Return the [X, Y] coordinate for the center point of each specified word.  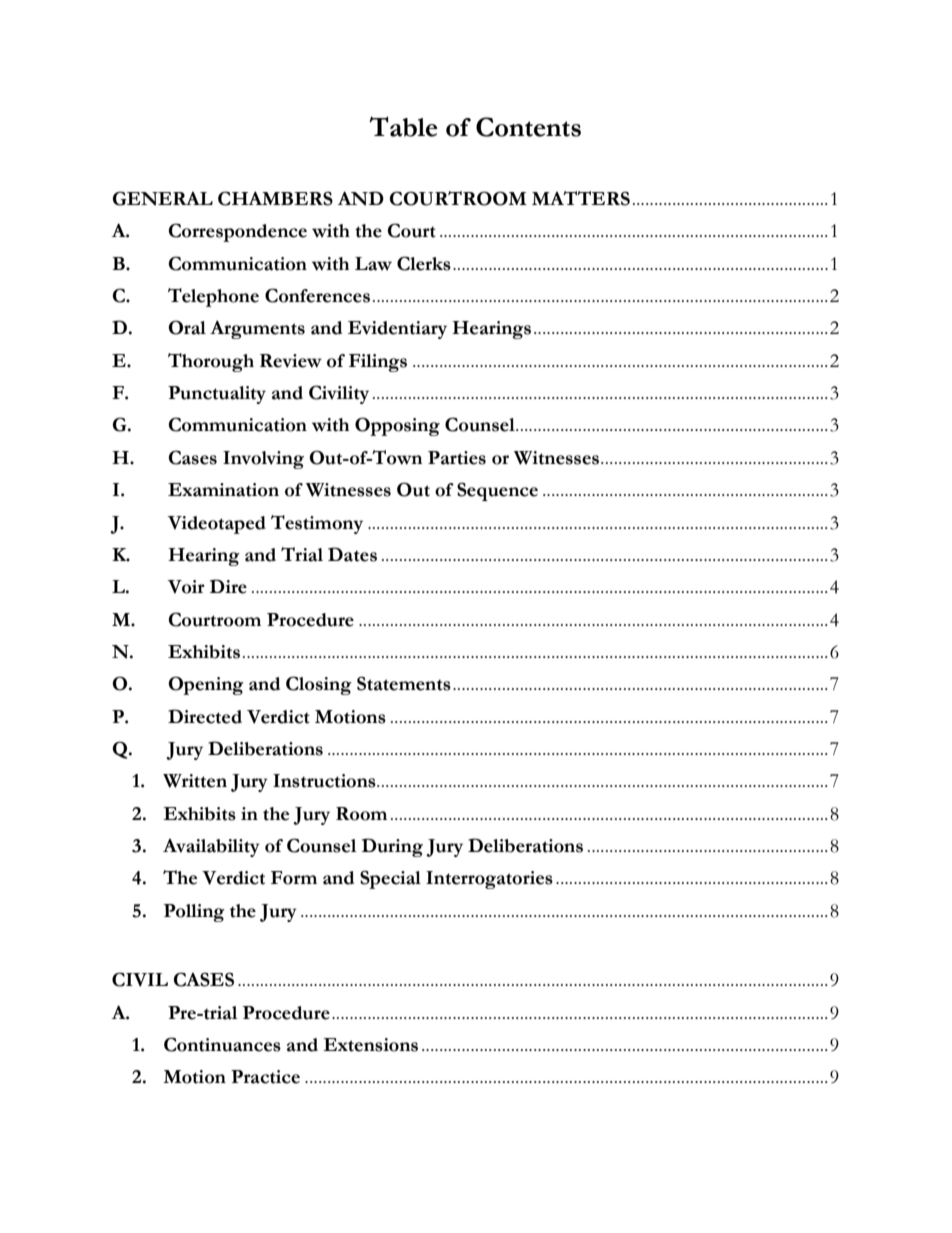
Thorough [211, 362]
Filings [378, 363]
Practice [265, 1077]
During [392, 847]
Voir [186, 587]
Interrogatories [489, 880]
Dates [352, 554]
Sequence [497, 491]
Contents [528, 127]
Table [403, 126]
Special [390, 879]
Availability [211, 848]
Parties [457, 458]
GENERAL [163, 198]
